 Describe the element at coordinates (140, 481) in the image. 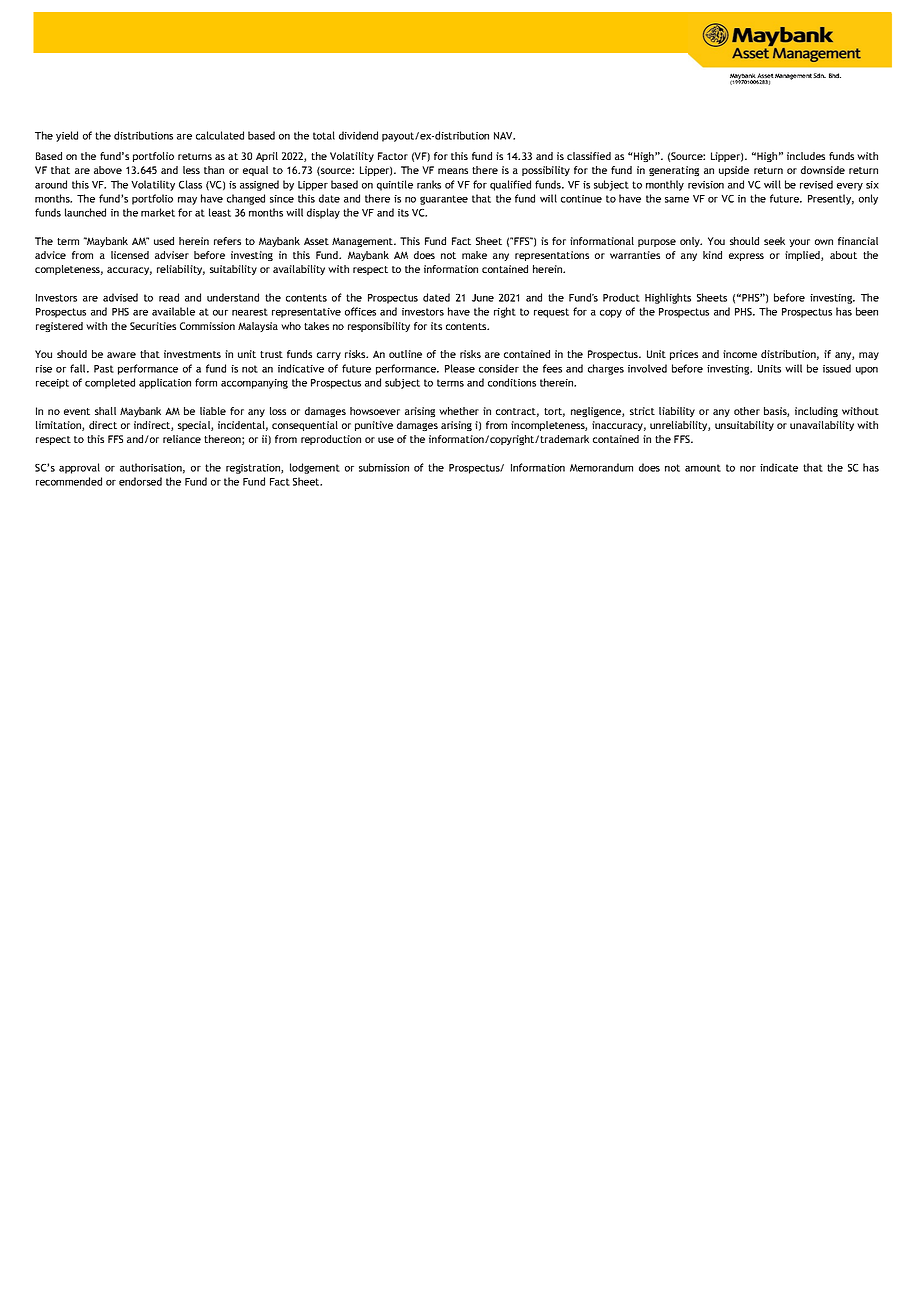

I see `endorsed` at that location.
